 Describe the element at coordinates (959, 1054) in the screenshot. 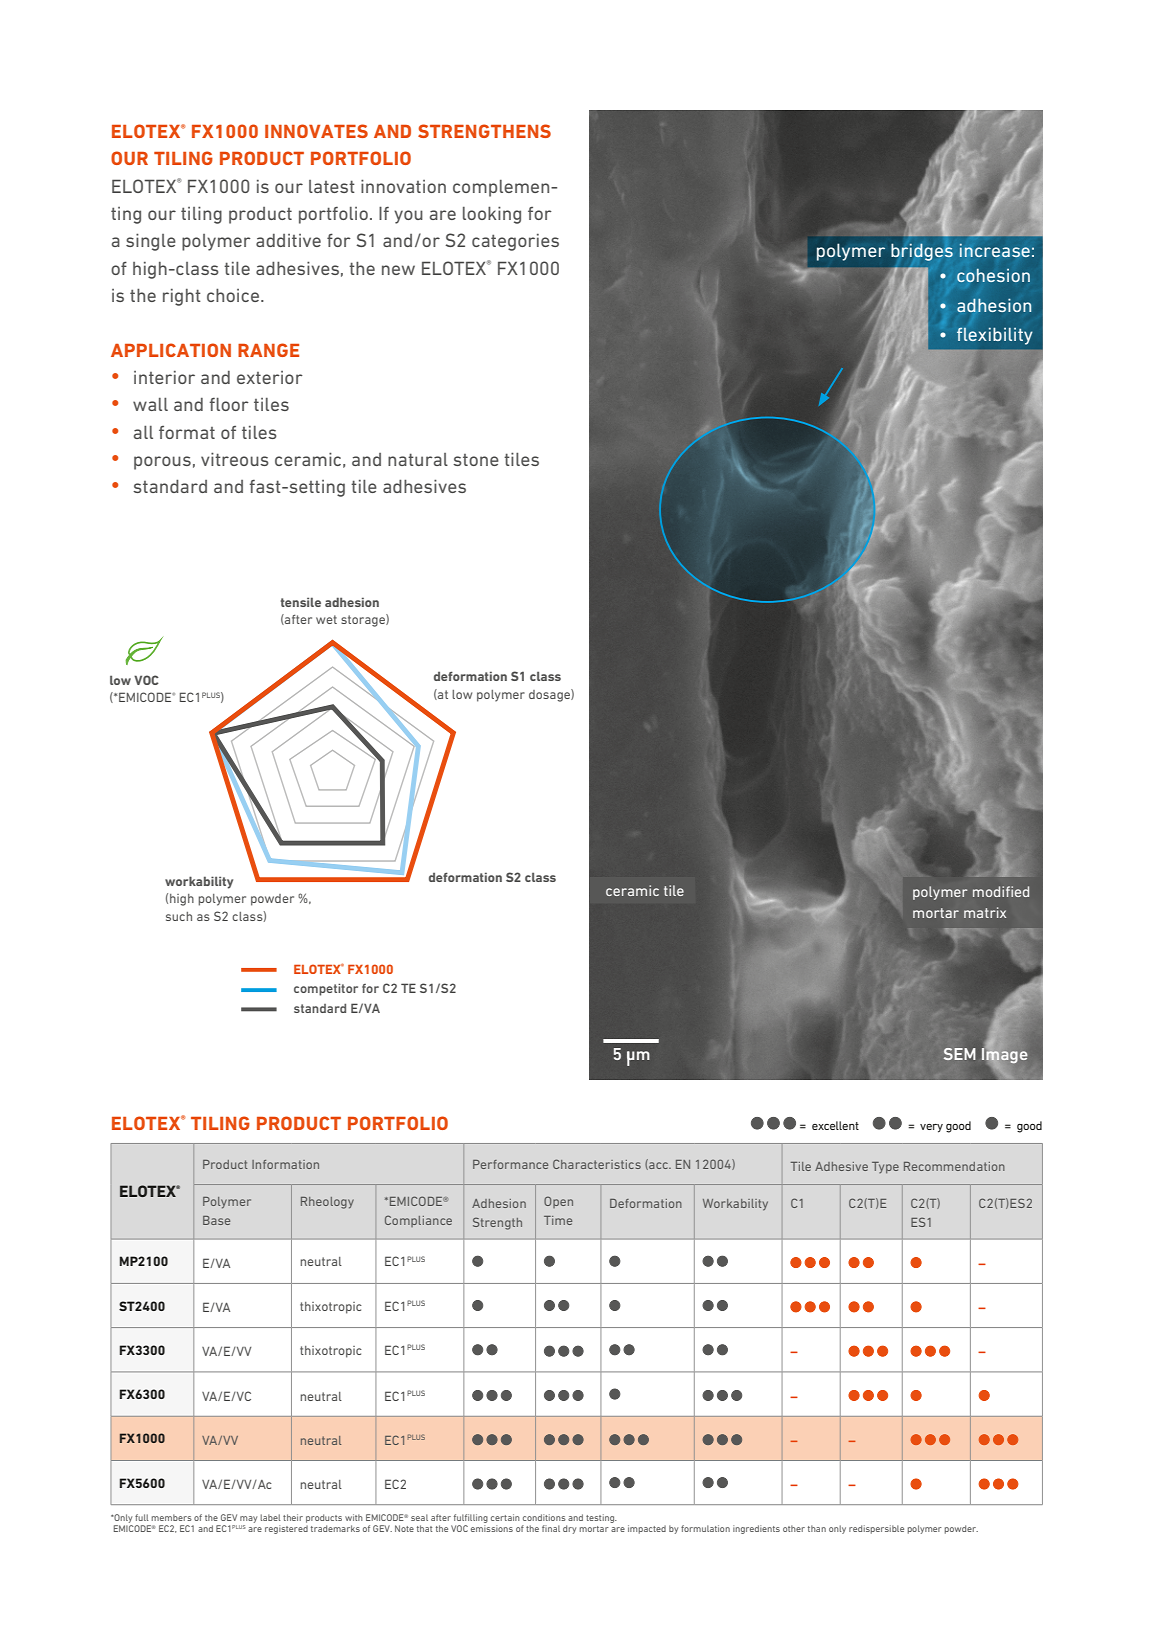

I see `SEM` at that location.
